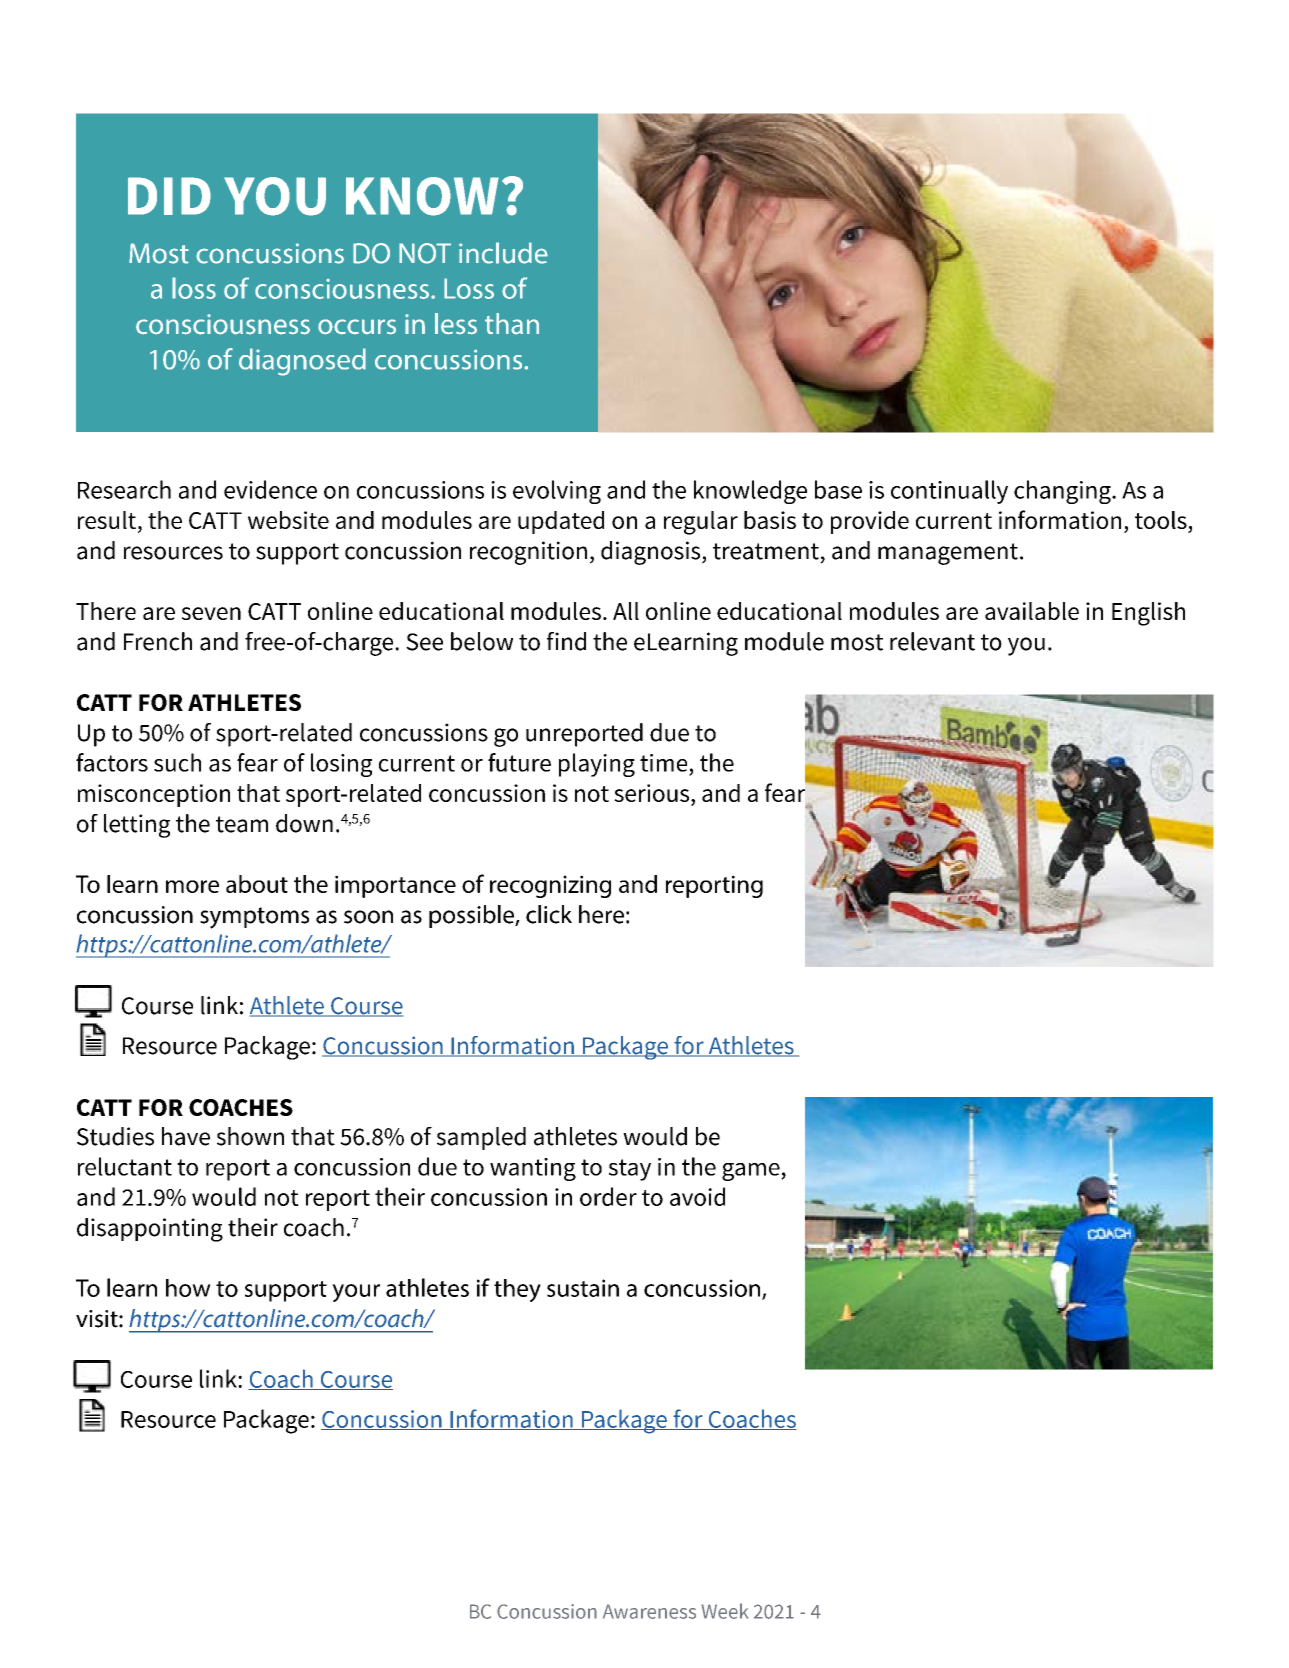 The width and height of the screenshot is (1289, 1668). I want to click on order, so click(608, 1196).
